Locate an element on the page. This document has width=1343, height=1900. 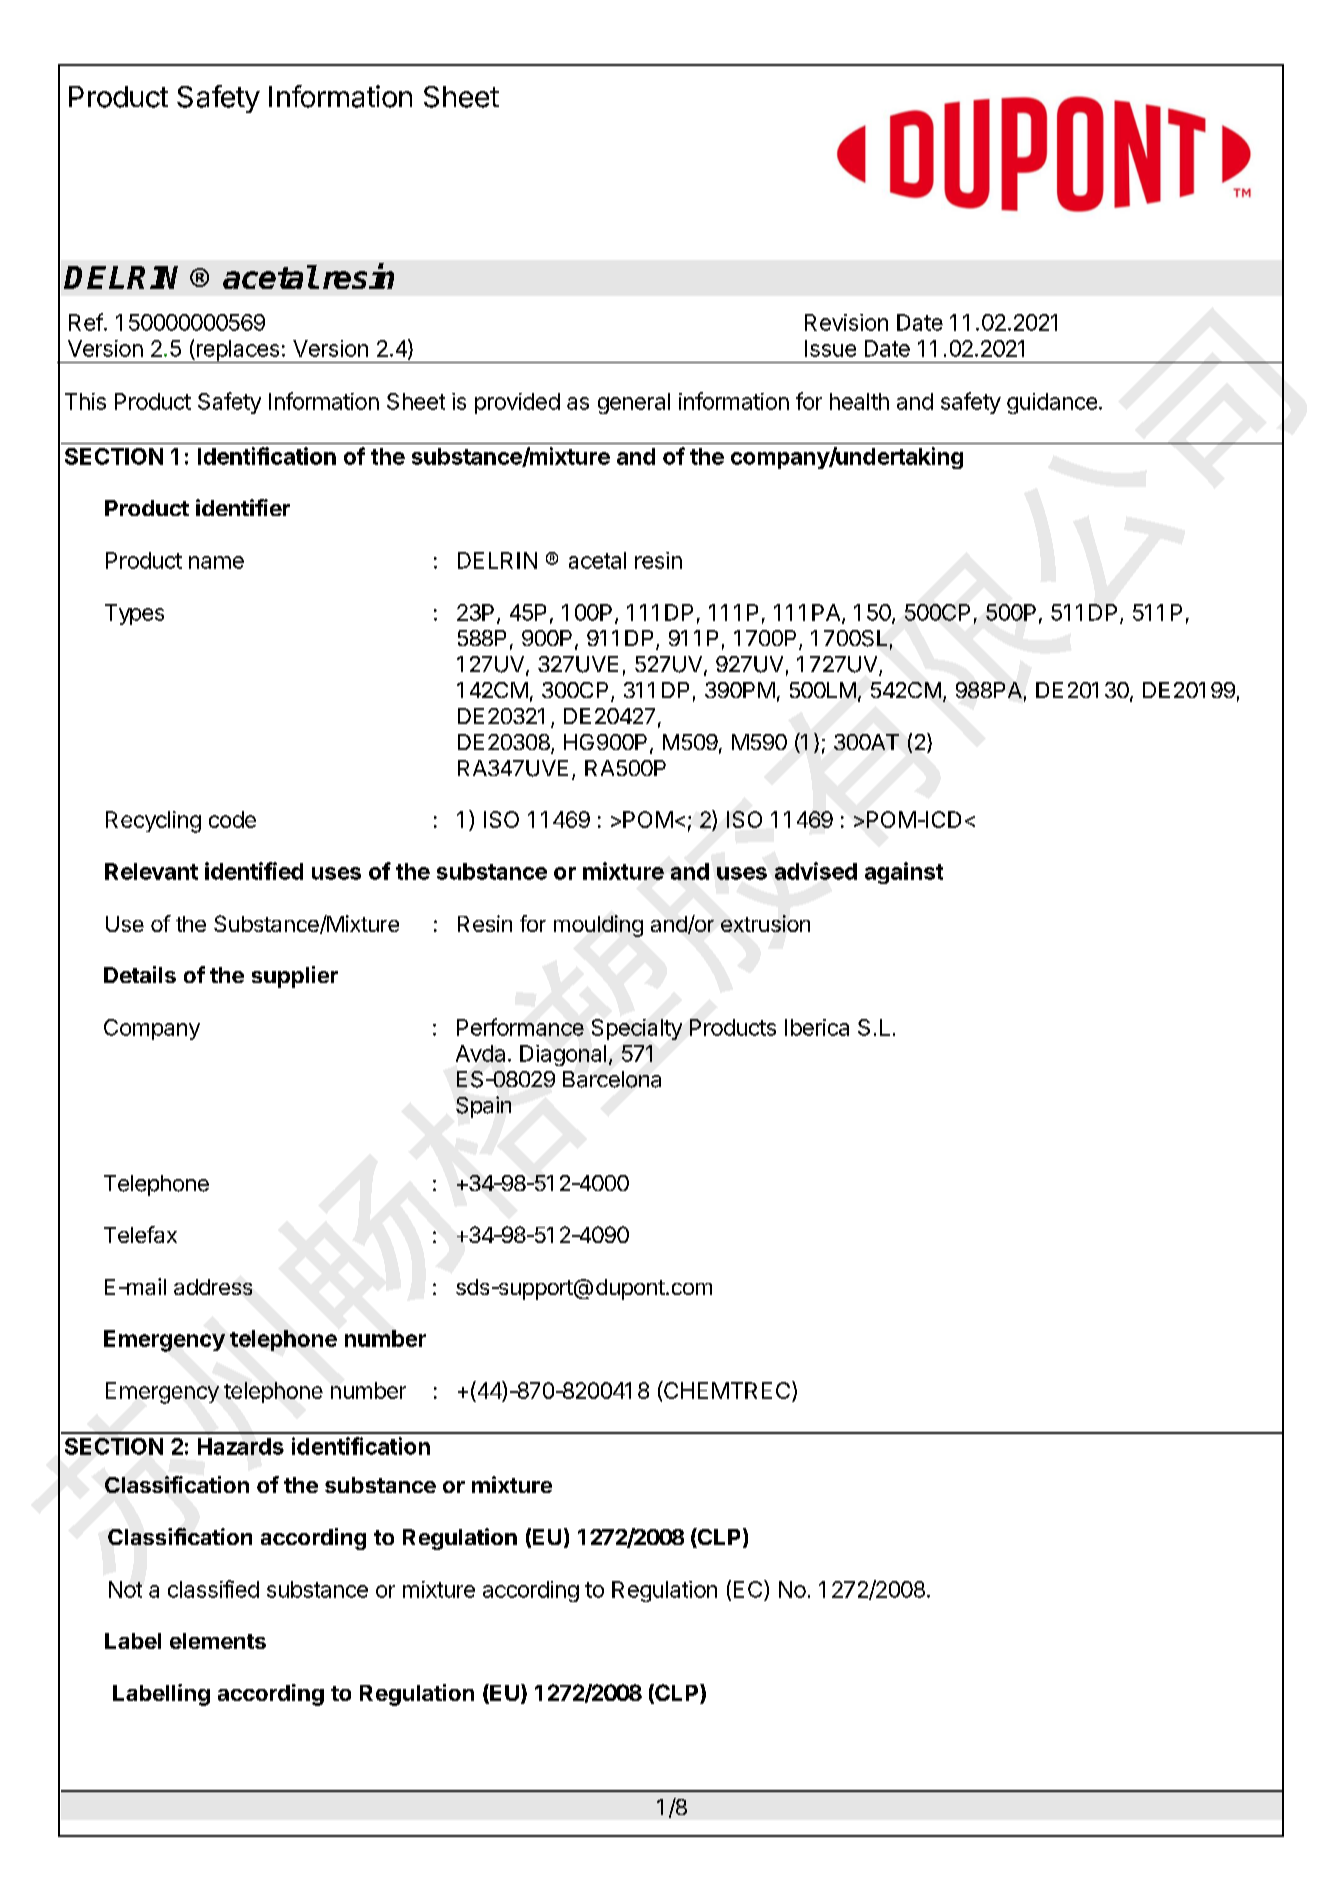
health is located at coordinates (859, 401).
